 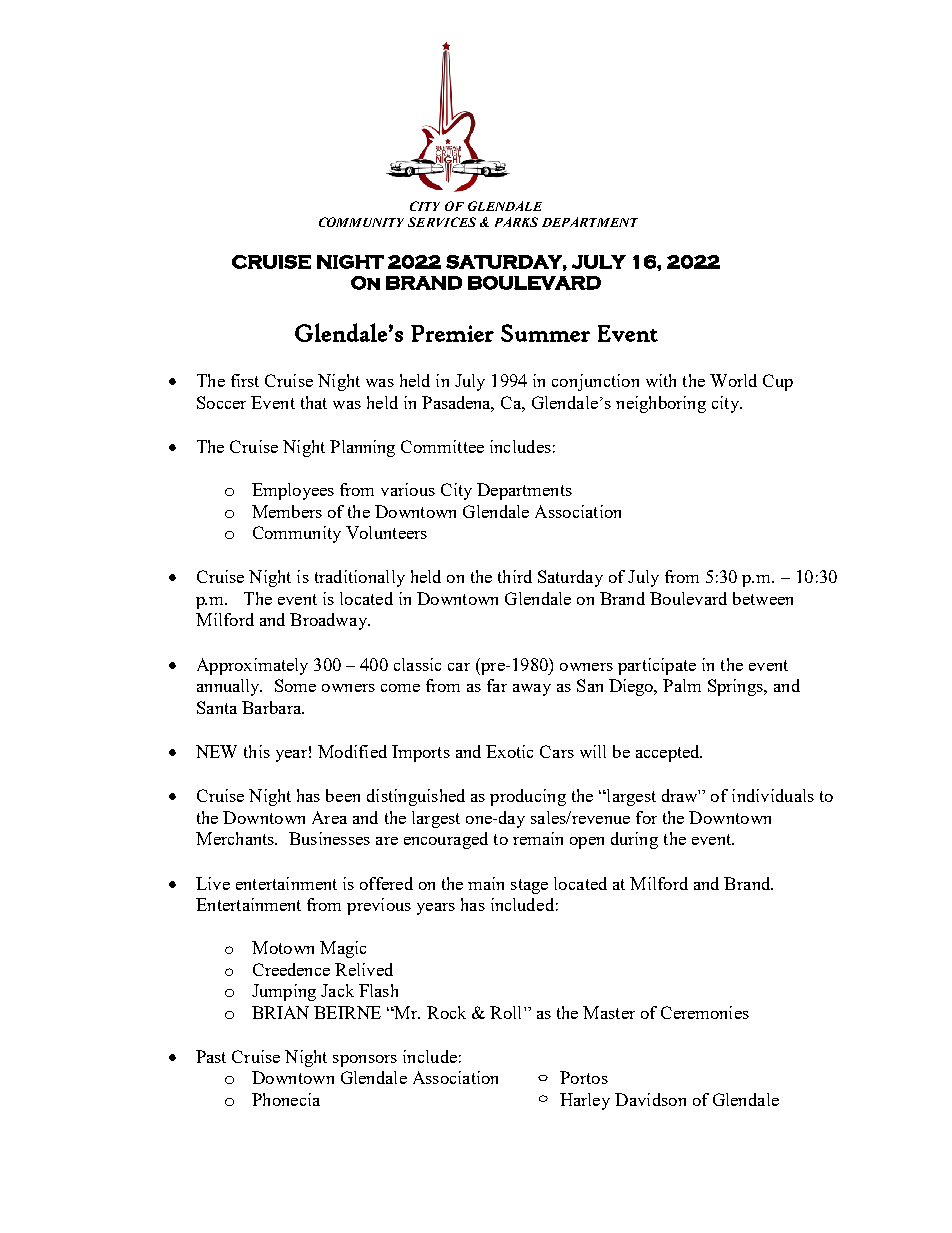 What do you see at coordinates (252, 666) in the screenshot?
I see `Approximately` at bounding box center [252, 666].
